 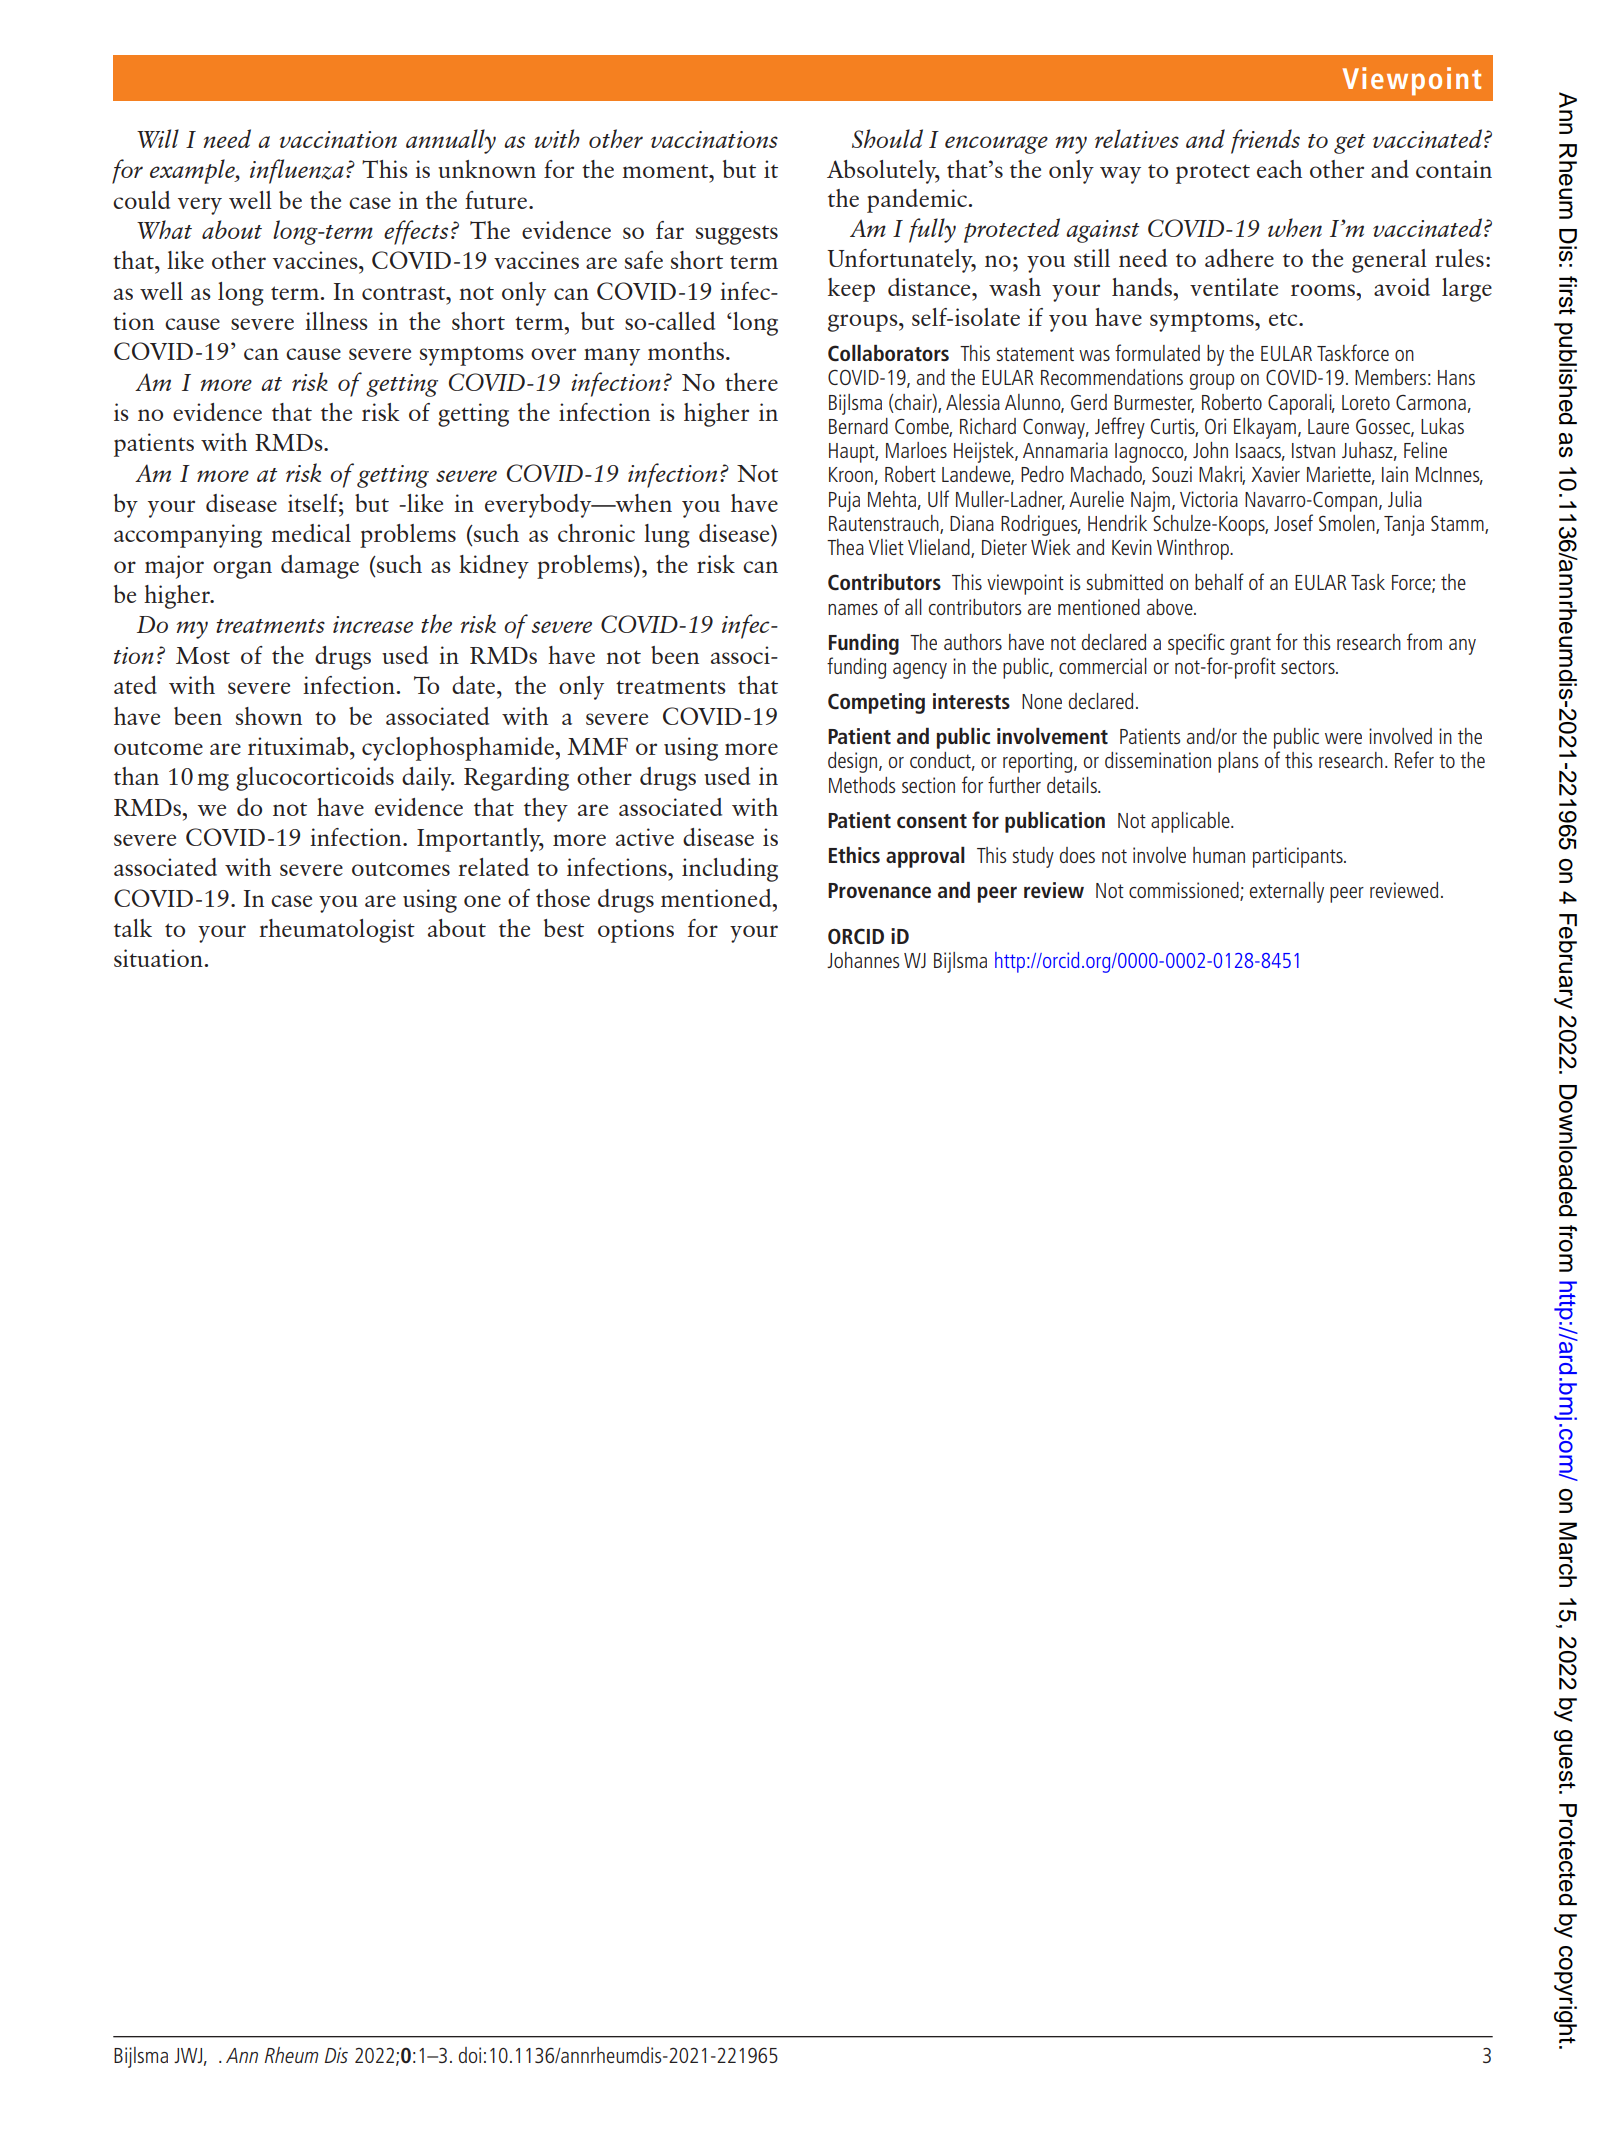 I want to click on each, so click(x=1279, y=169).
